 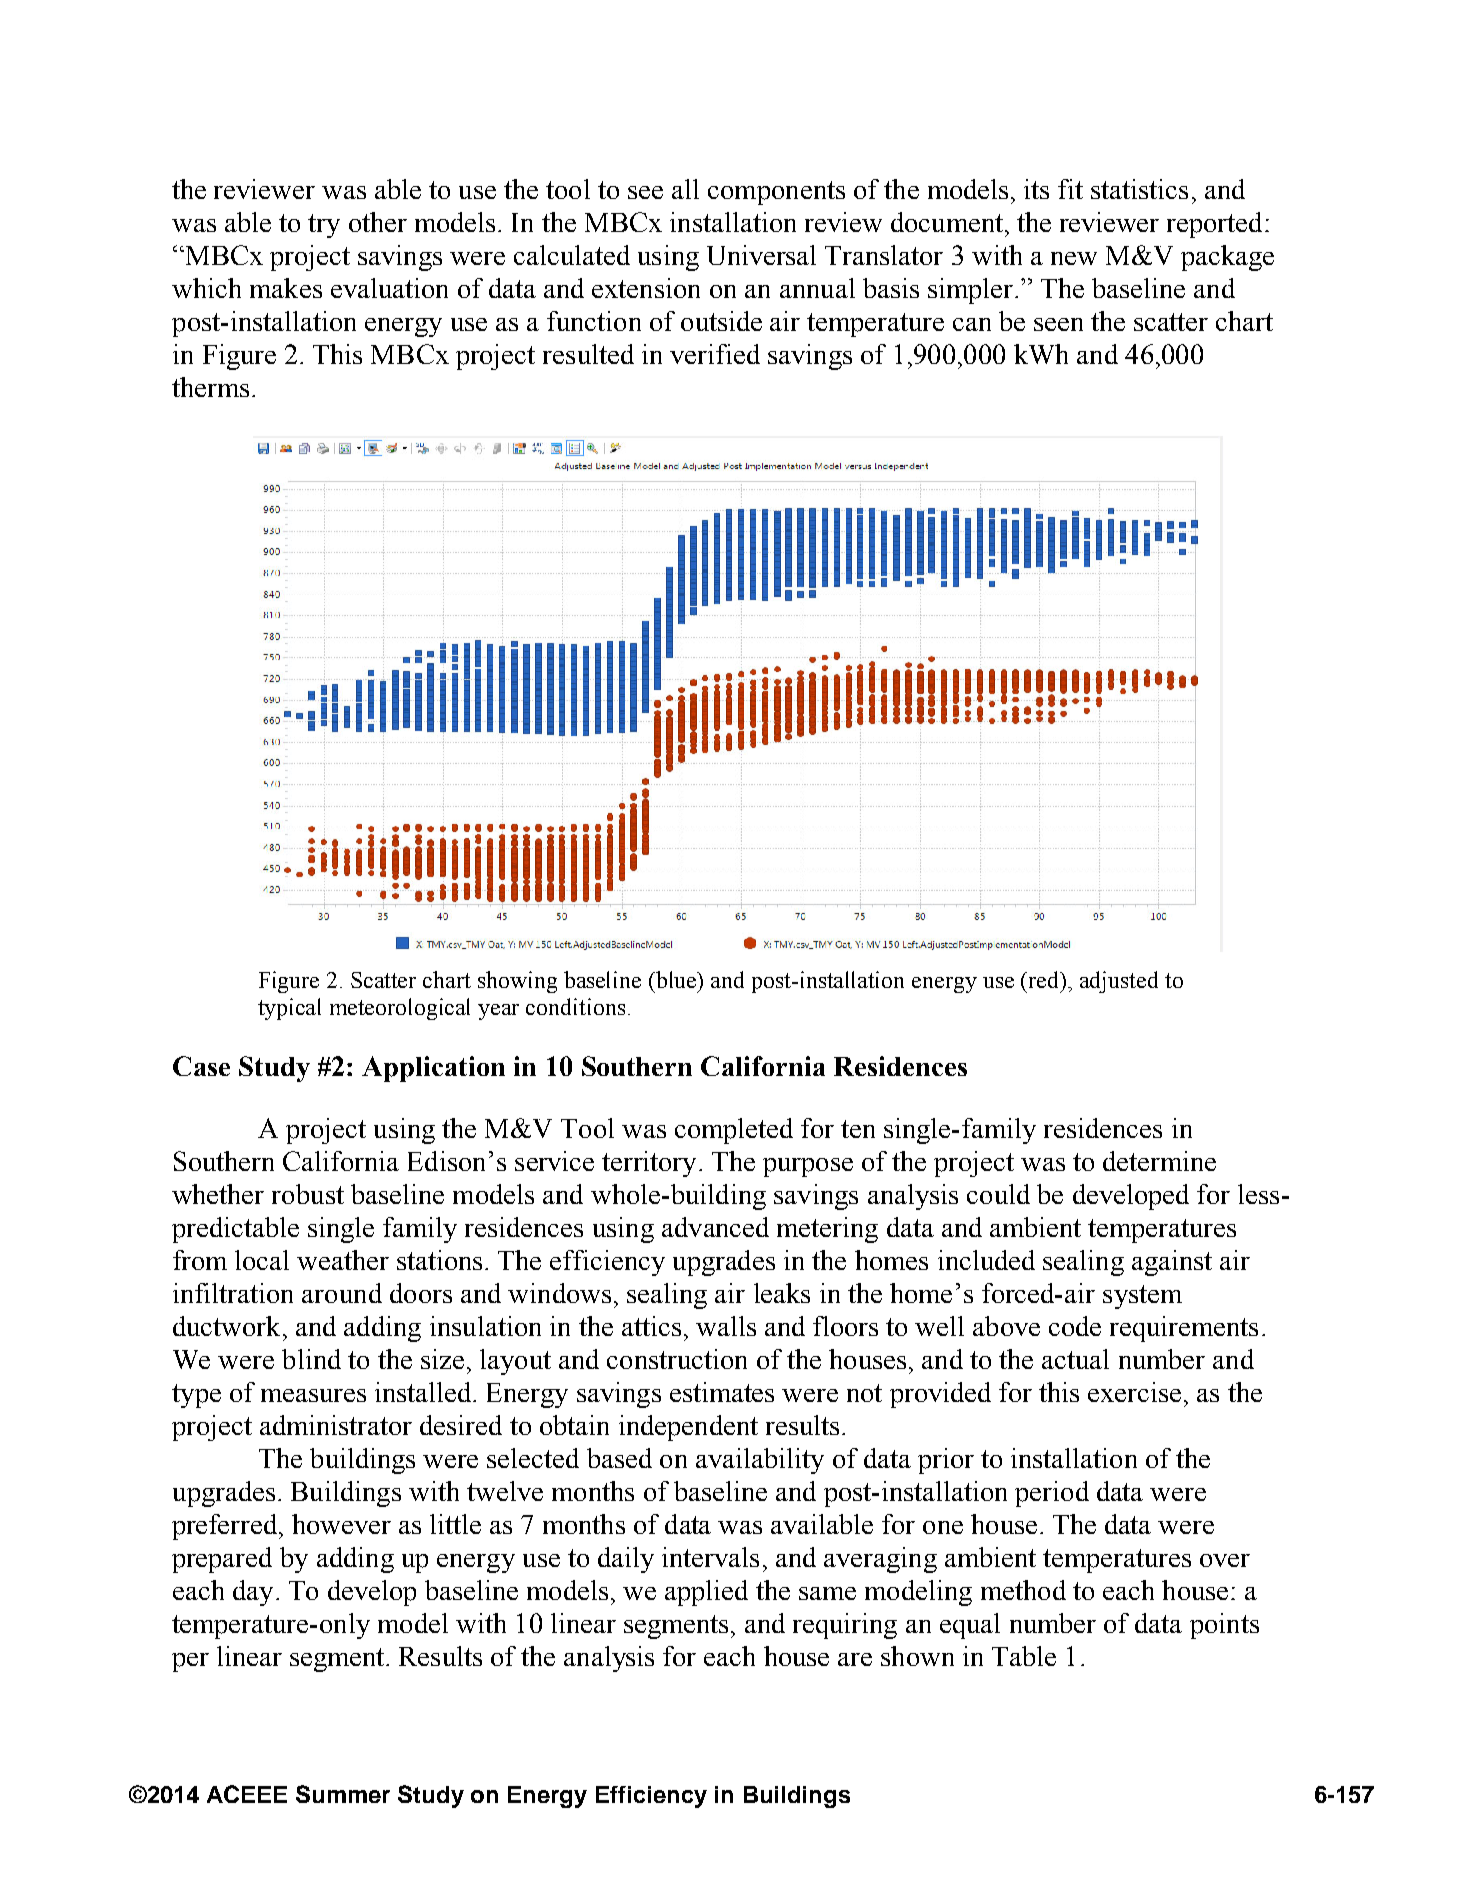 I want to click on verified, so click(x=715, y=354).
